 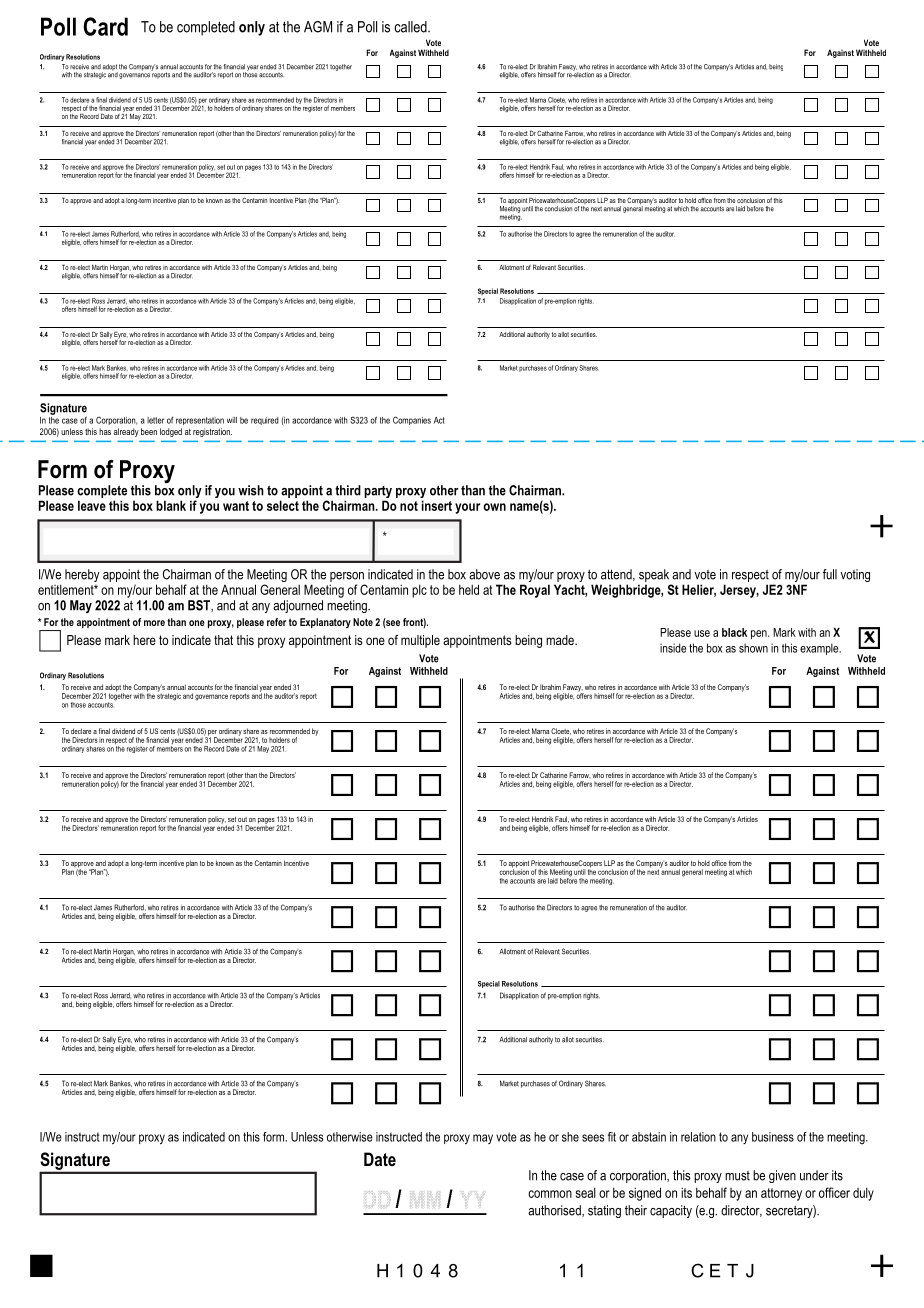 What do you see at coordinates (439, 420) in the document?
I see `Act` at bounding box center [439, 420].
